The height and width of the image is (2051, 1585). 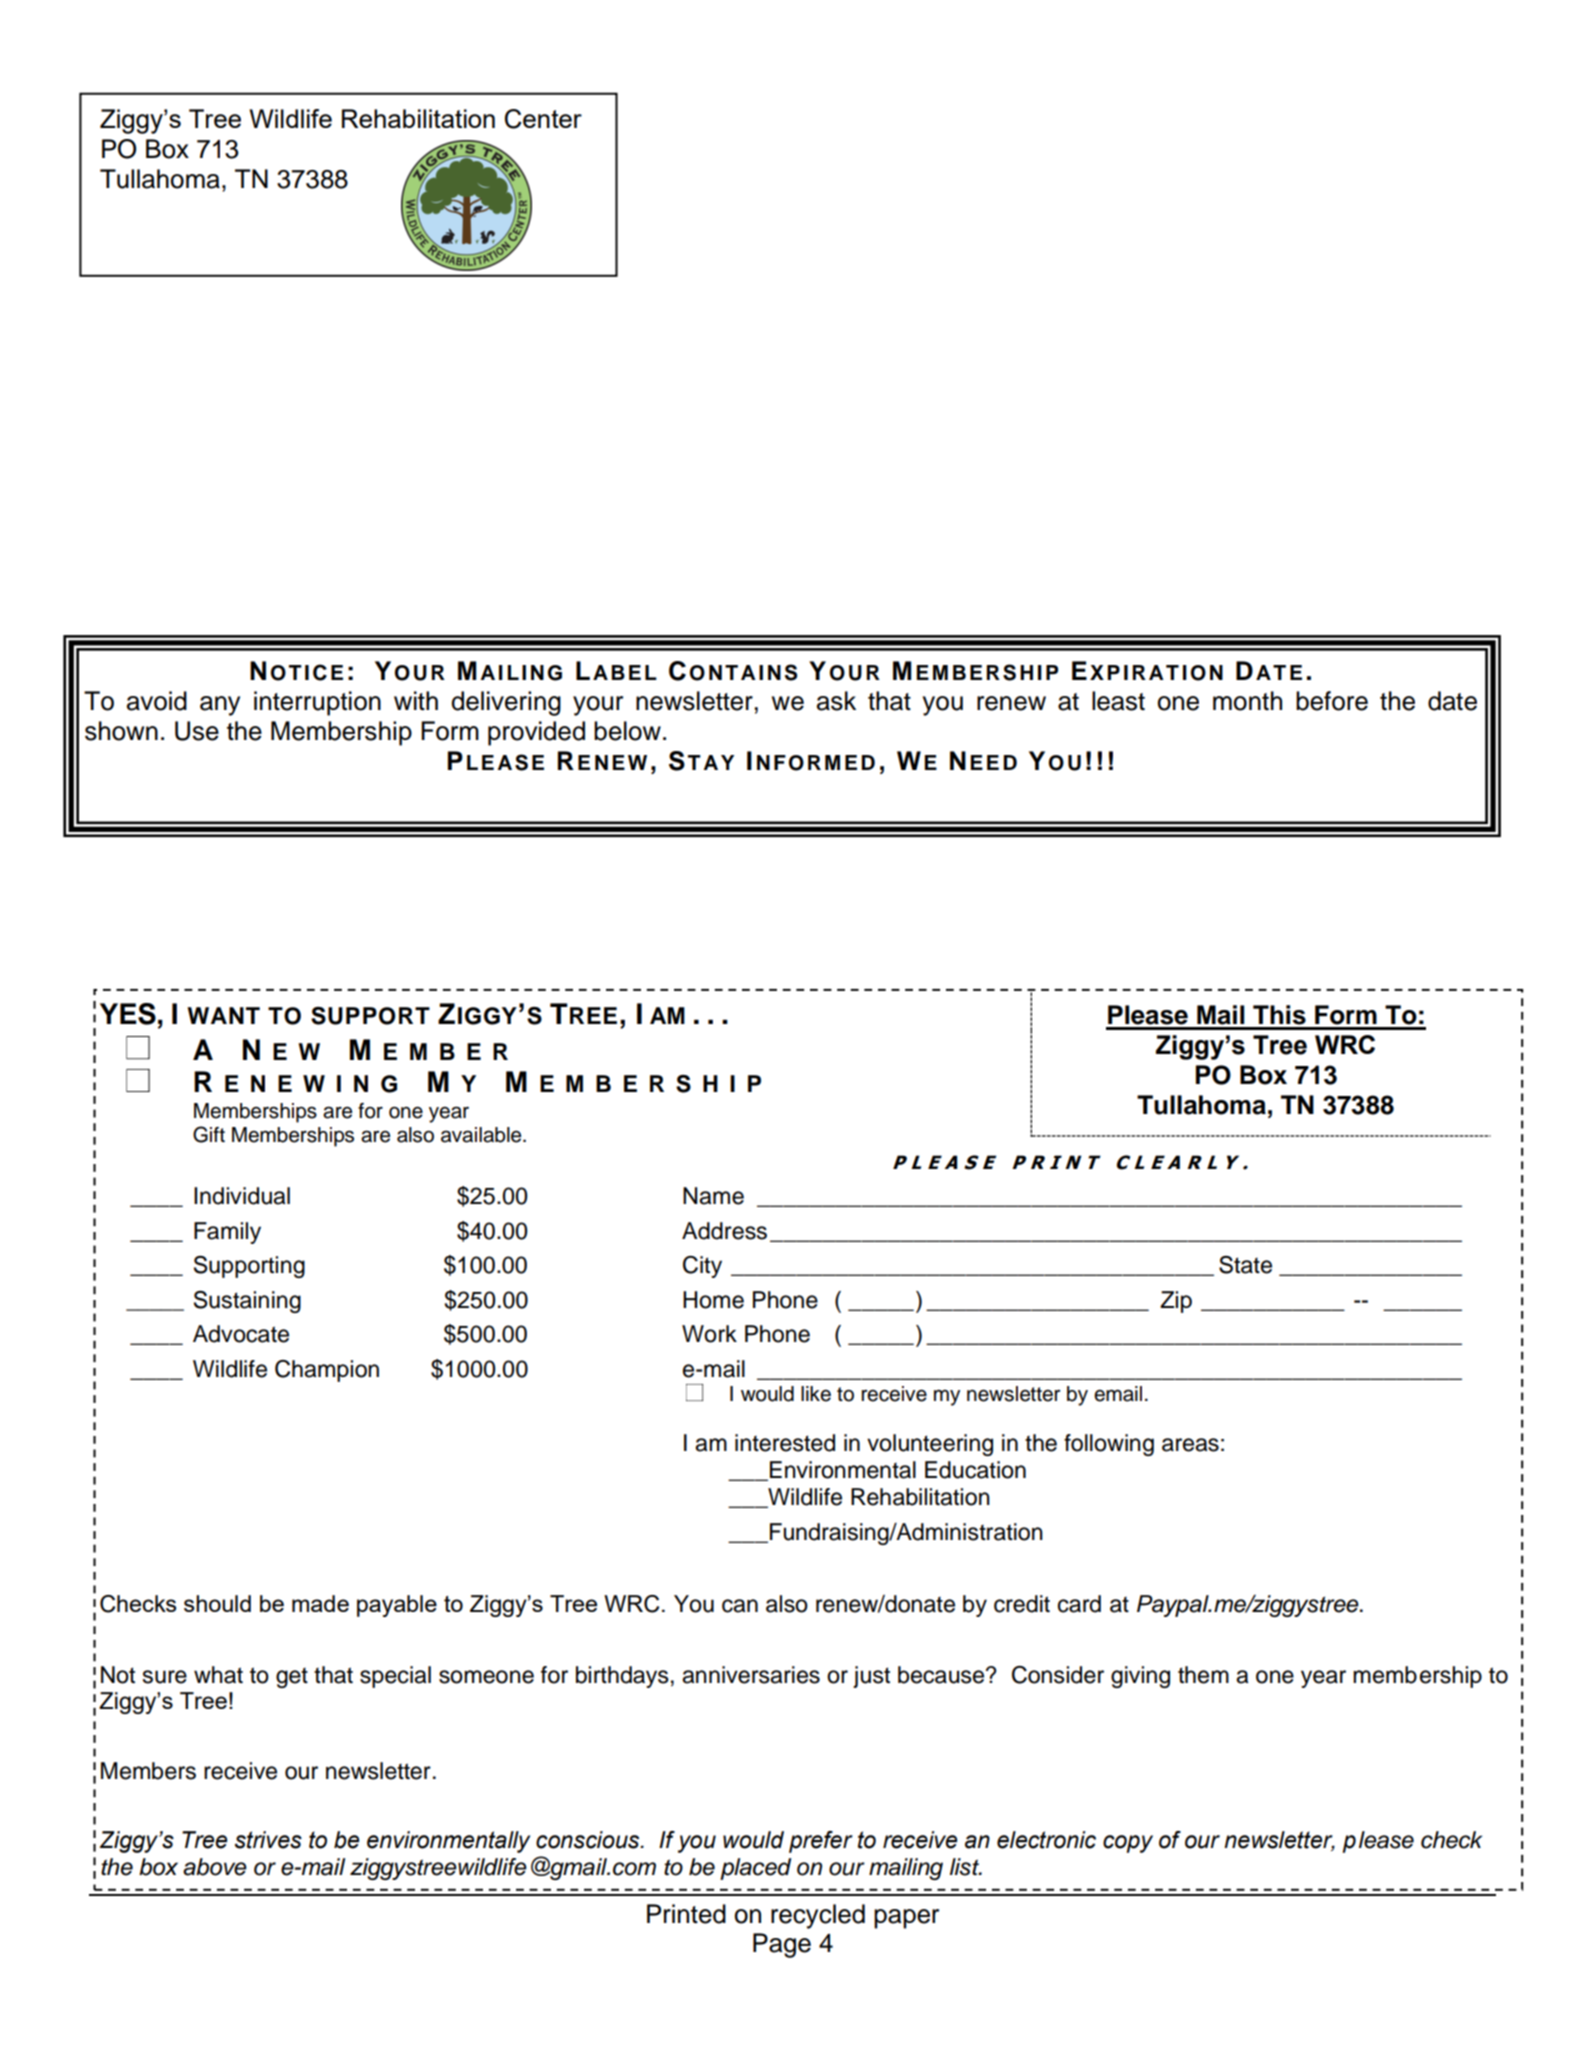 What do you see at coordinates (1247, 701) in the image?
I see `month` at bounding box center [1247, 701].
